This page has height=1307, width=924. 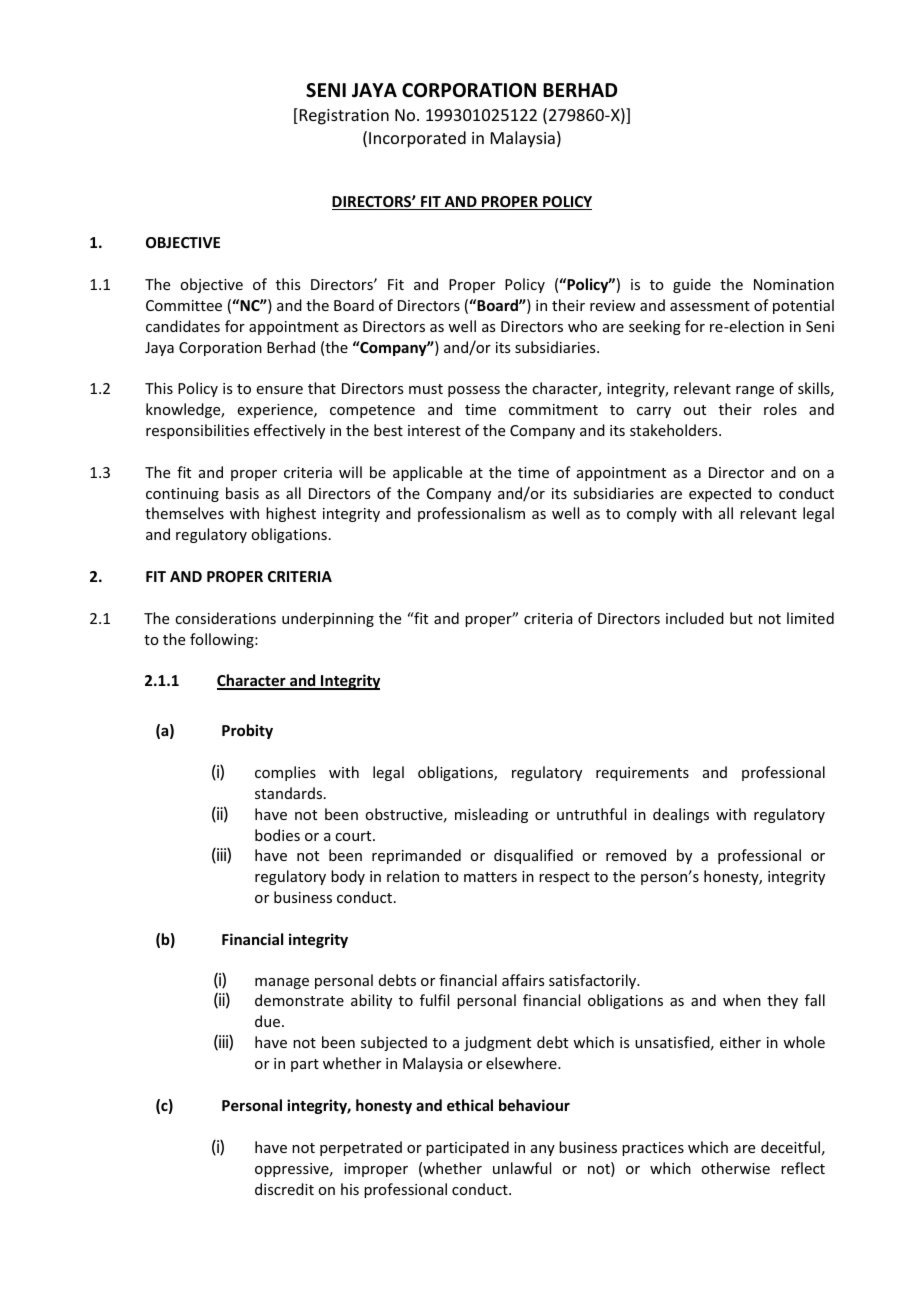 I want to click on bodies, so click(x=277, y=835).
